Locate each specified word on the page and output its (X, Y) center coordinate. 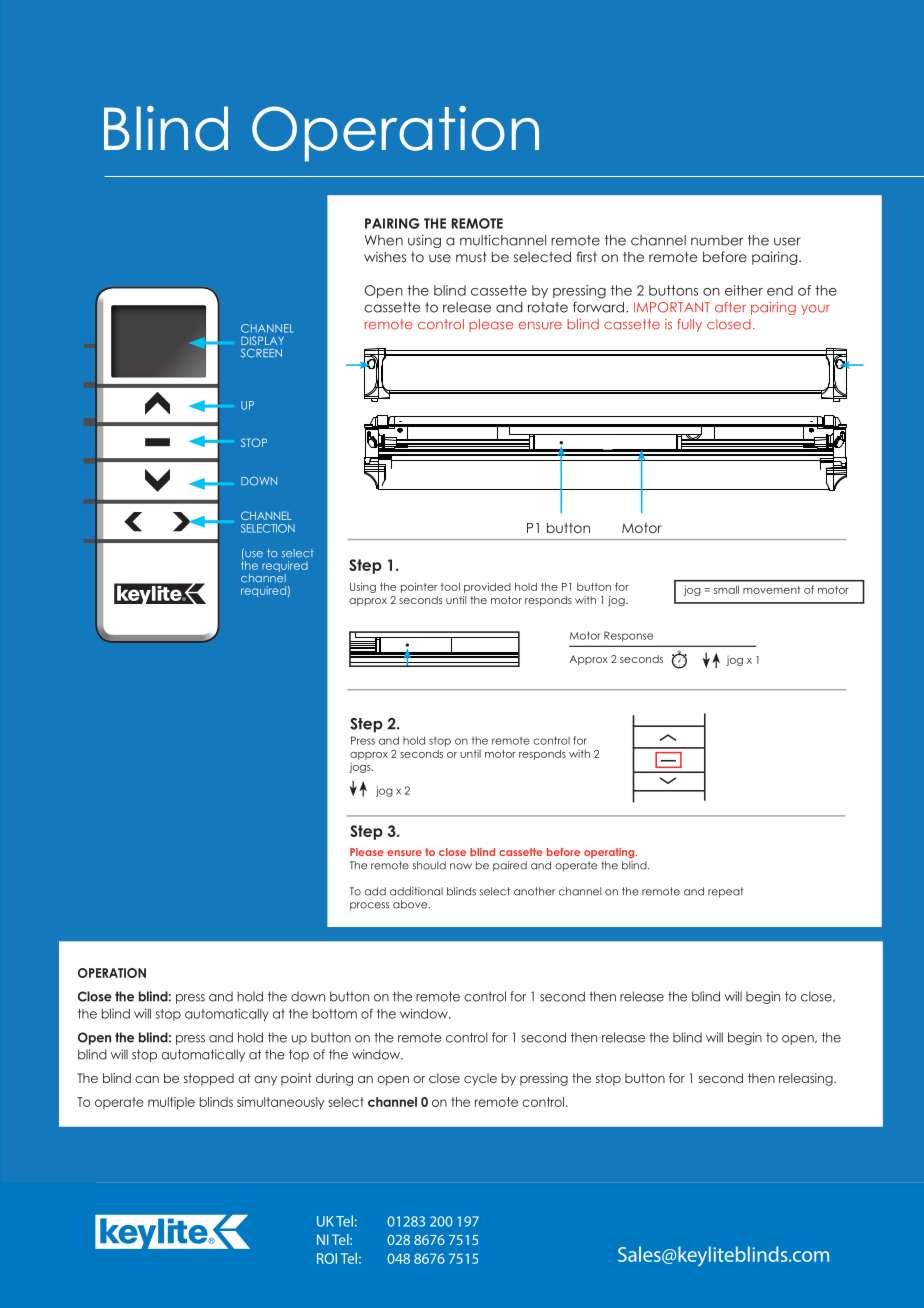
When (384, 240)
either (744, 290)
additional (416, 891)
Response (628, 636)
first (587, 256)
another (534, 891)
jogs (361, 768)
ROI (327, 1258)
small (726, 590)
